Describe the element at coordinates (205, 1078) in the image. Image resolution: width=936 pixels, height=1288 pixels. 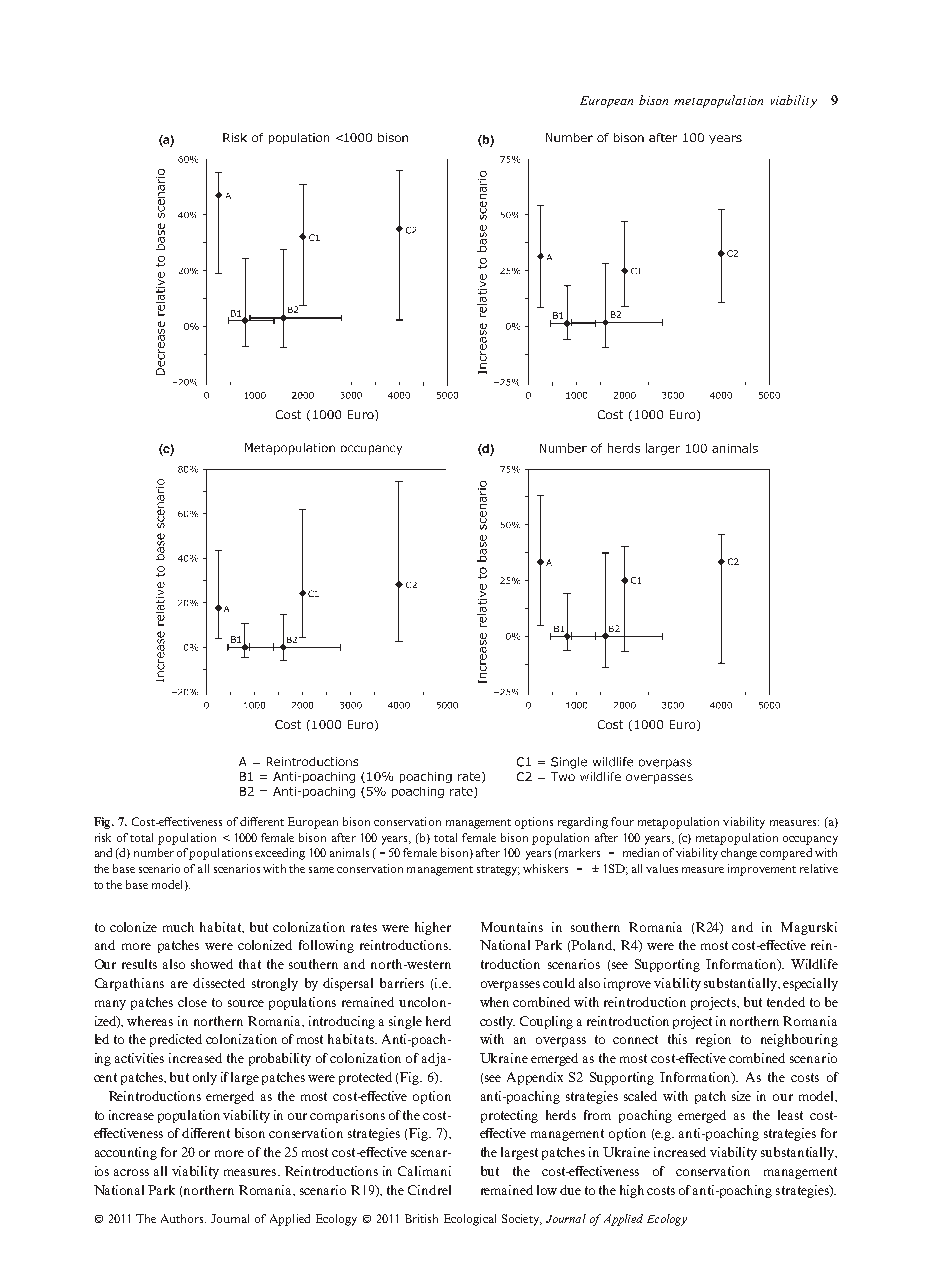
I see `only` at that location.
